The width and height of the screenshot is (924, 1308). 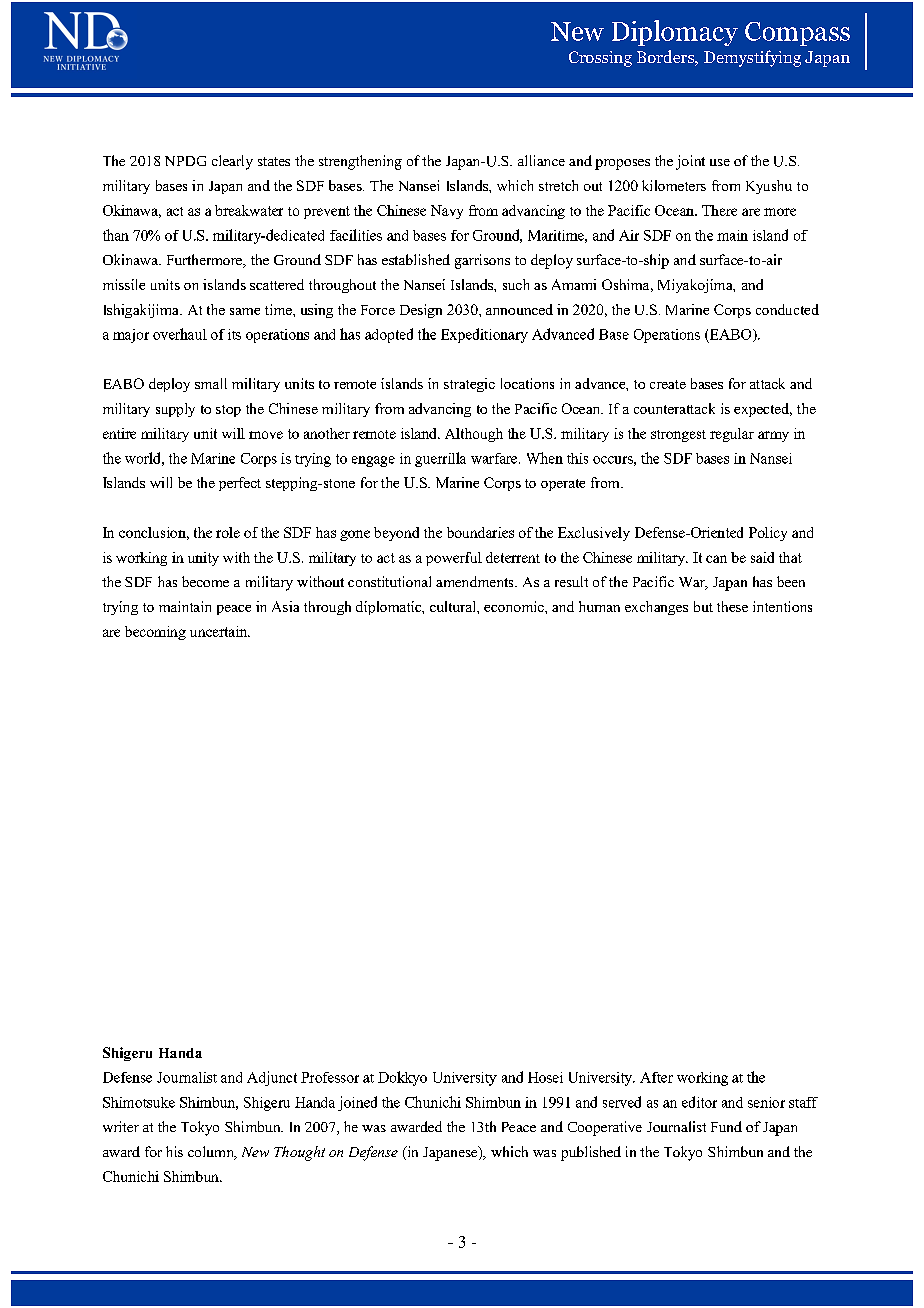 What do you see at coordinates (726, 1126) in the screenshot?
I see `Fund` at bounding box center [726, 1126].
